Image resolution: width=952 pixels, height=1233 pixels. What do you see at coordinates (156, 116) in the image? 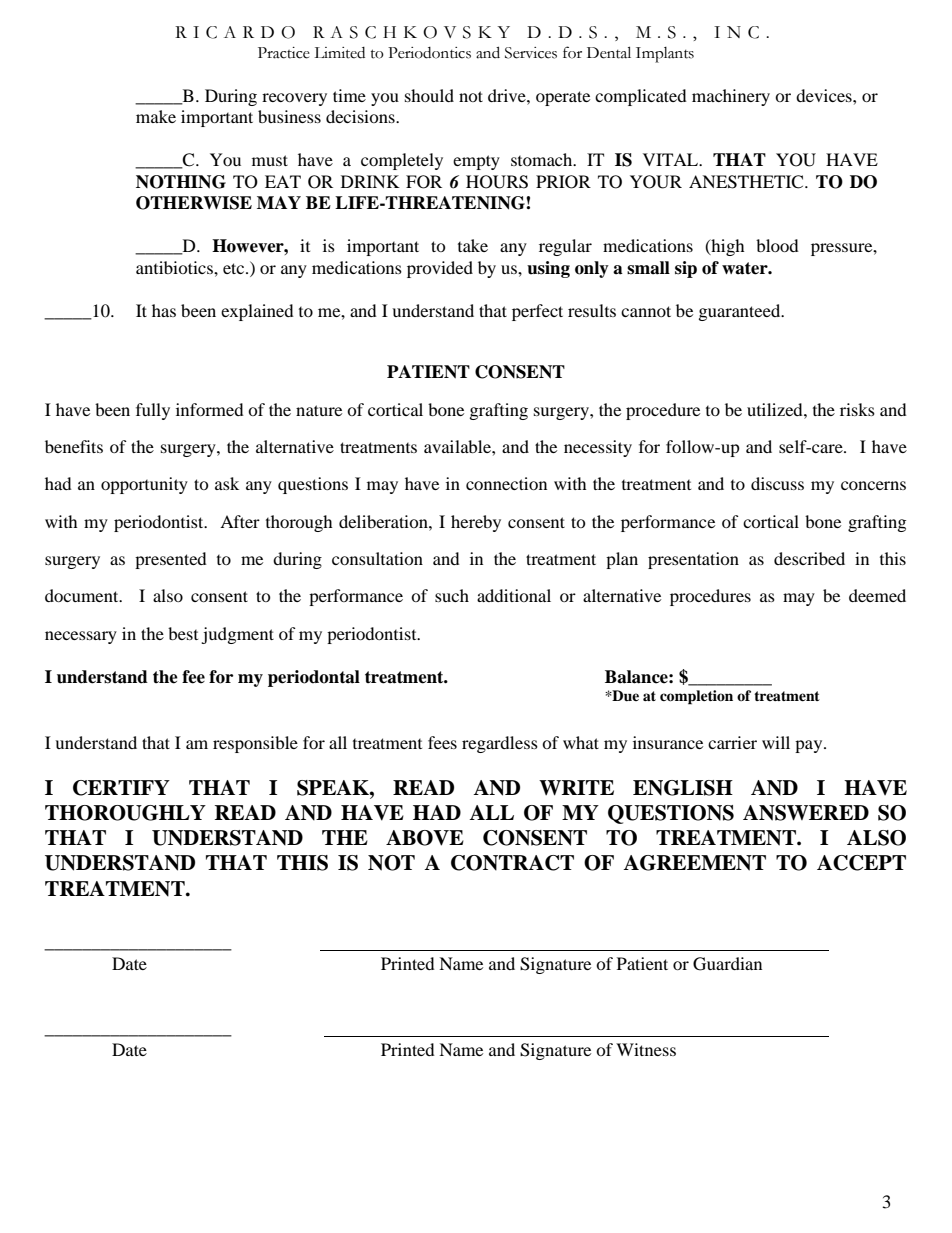
I see `make` at bounding box center [156, 116].
